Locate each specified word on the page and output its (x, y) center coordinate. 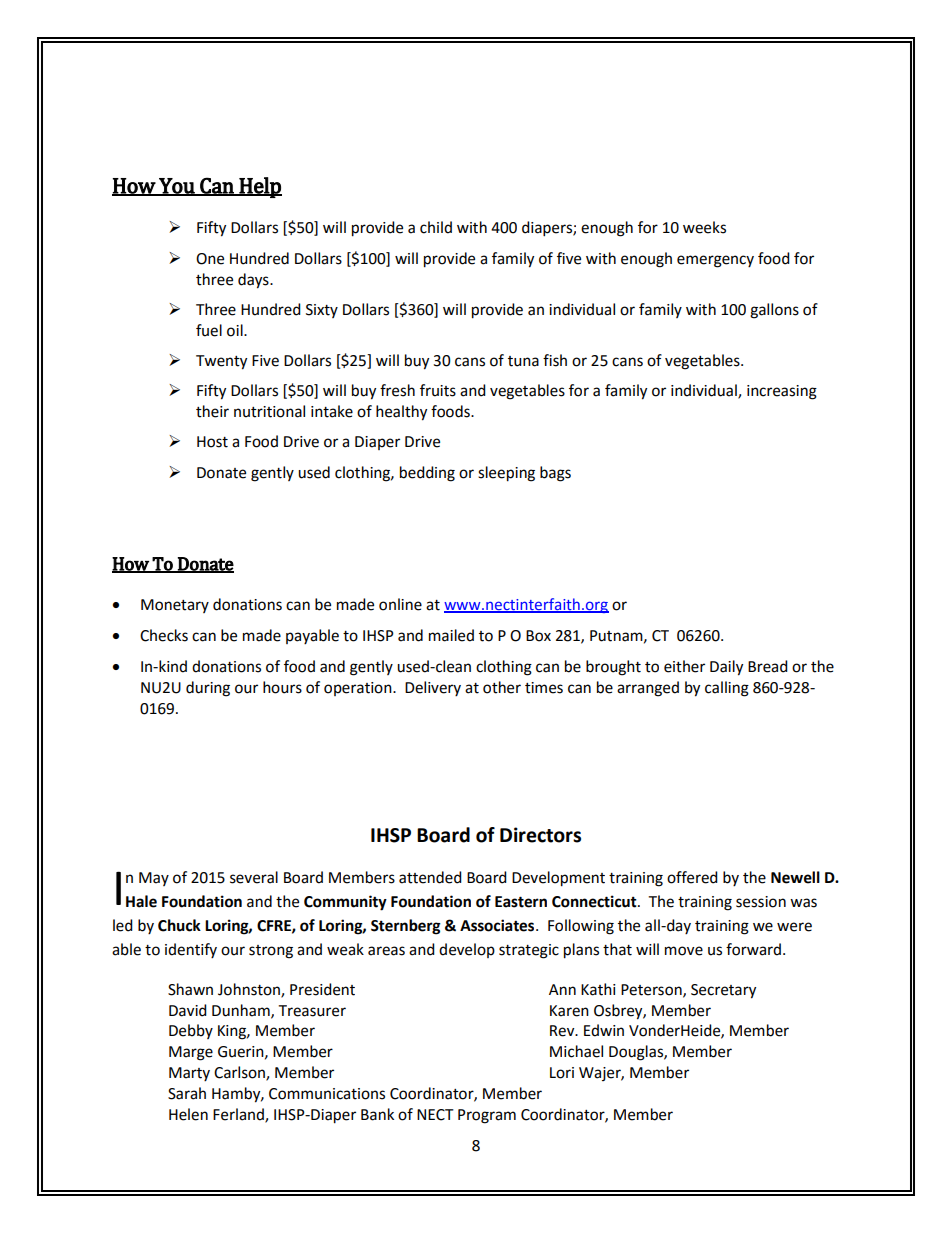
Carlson (240, 1073)
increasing (782, 392)
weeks (704, 227)
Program (487, 1116)
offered (692, 877)
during (208, 689)
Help (259, 187)
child (436, 227)
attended (430, 877)
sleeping (506, 474)
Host (212, 442)
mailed (451, 635)
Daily (726, 668)
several (254, 877)
